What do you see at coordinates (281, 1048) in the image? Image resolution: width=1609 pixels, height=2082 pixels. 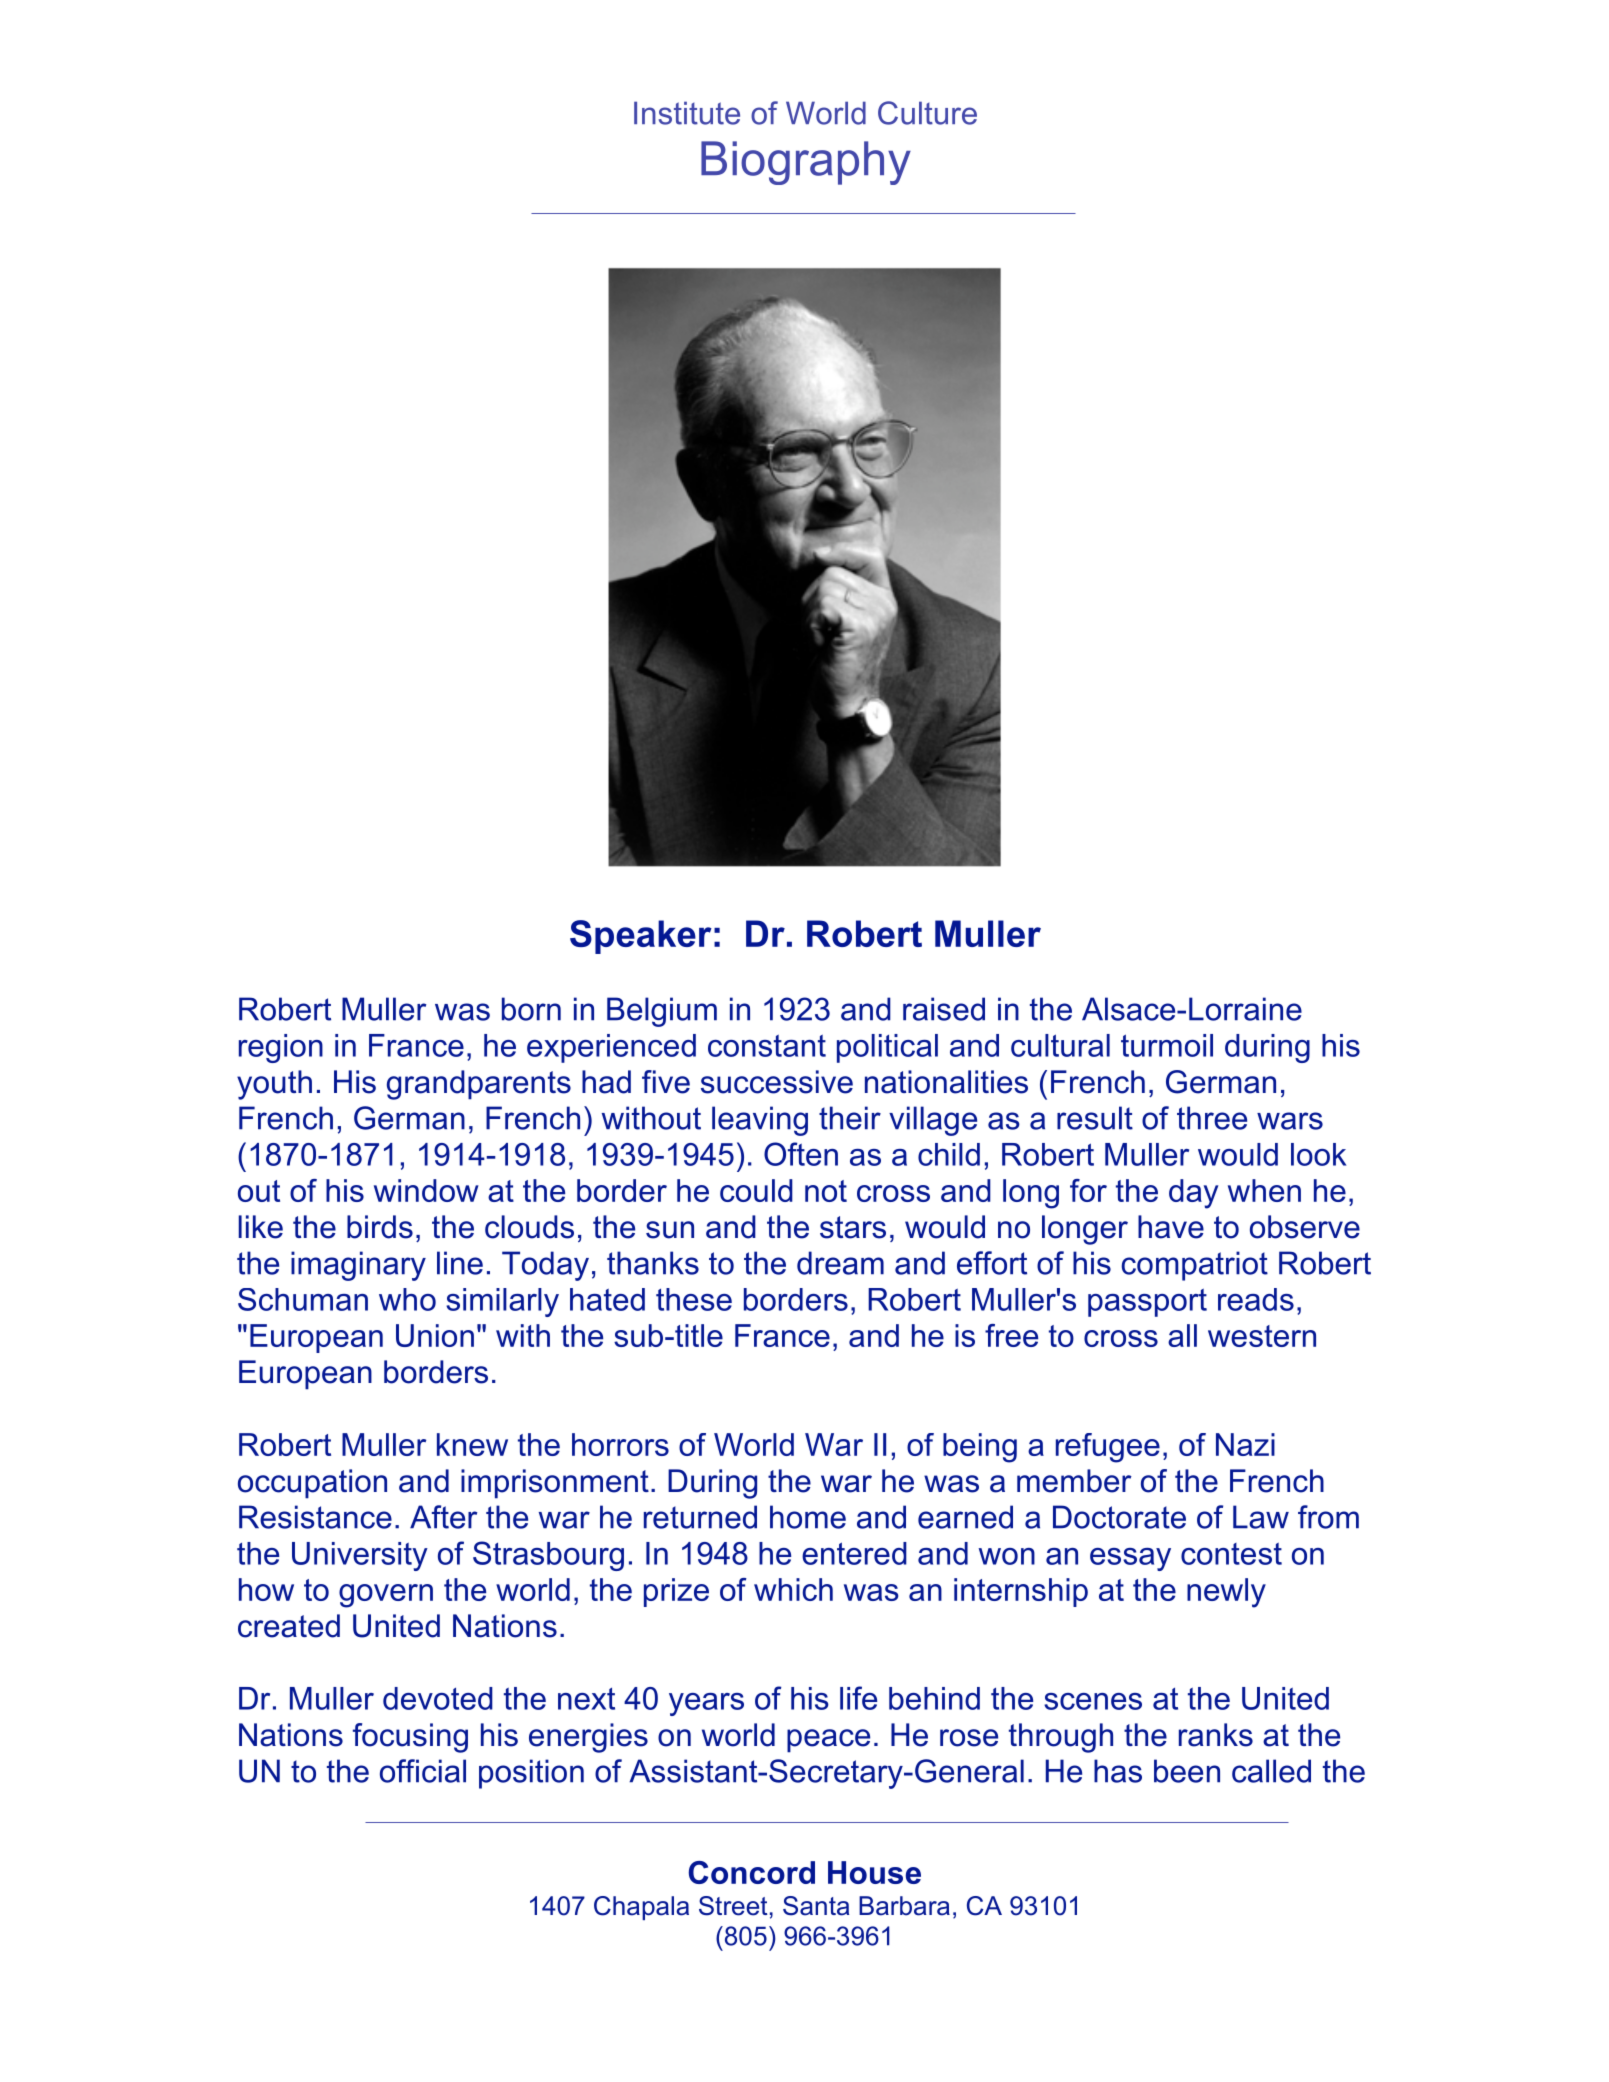 I see `region` at bounding box center [281, 1048].
